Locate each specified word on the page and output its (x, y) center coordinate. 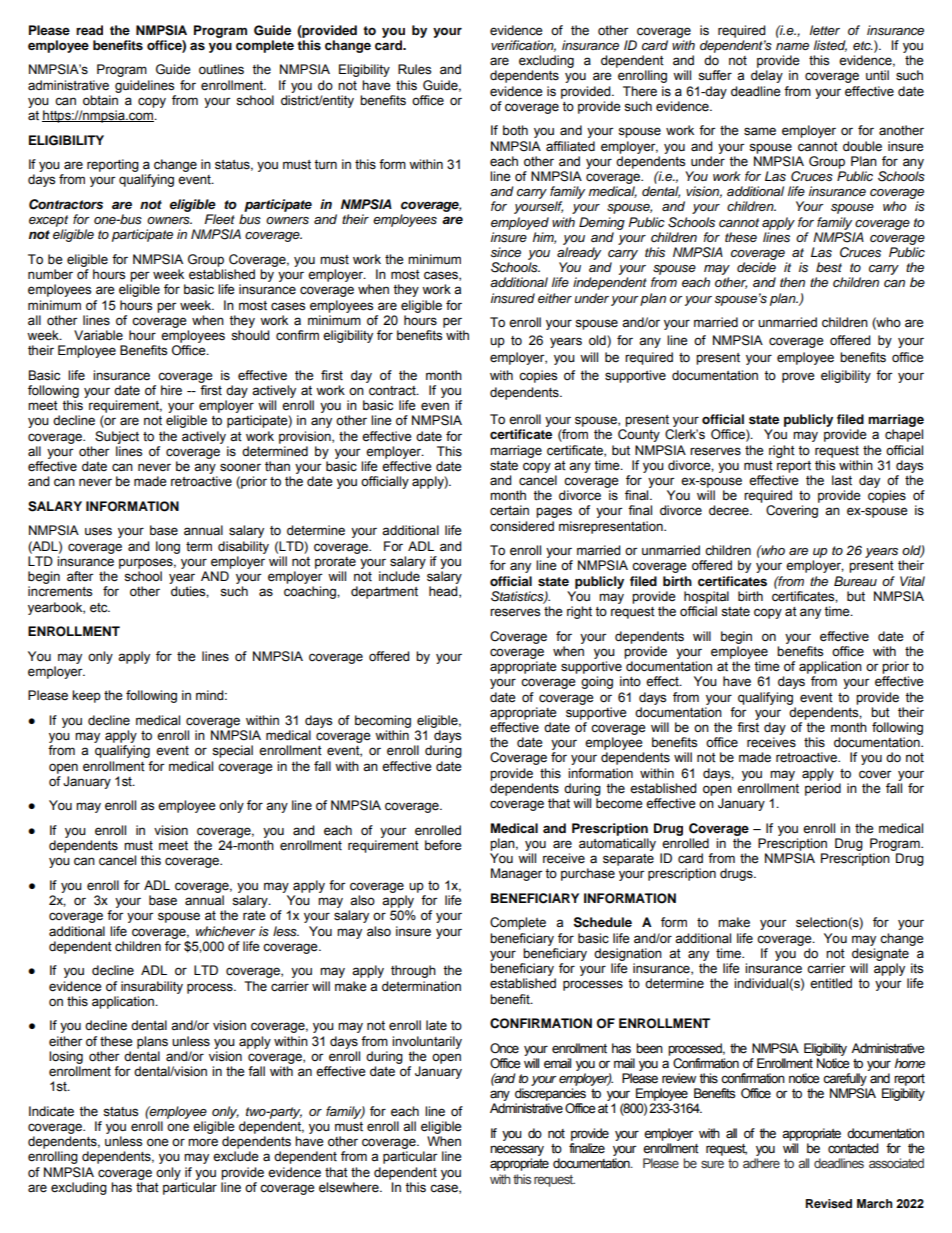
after (80, 576)
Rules (414, 69)
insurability (152, 987)
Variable (98, 335)
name (792, 46)
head (444, 592)
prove (798, 377)
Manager (517, 874)
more (203, 1142)
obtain (100, 100)
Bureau (855, 581)
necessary (517, 1150)
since (506, 252)
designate (880, 954)
